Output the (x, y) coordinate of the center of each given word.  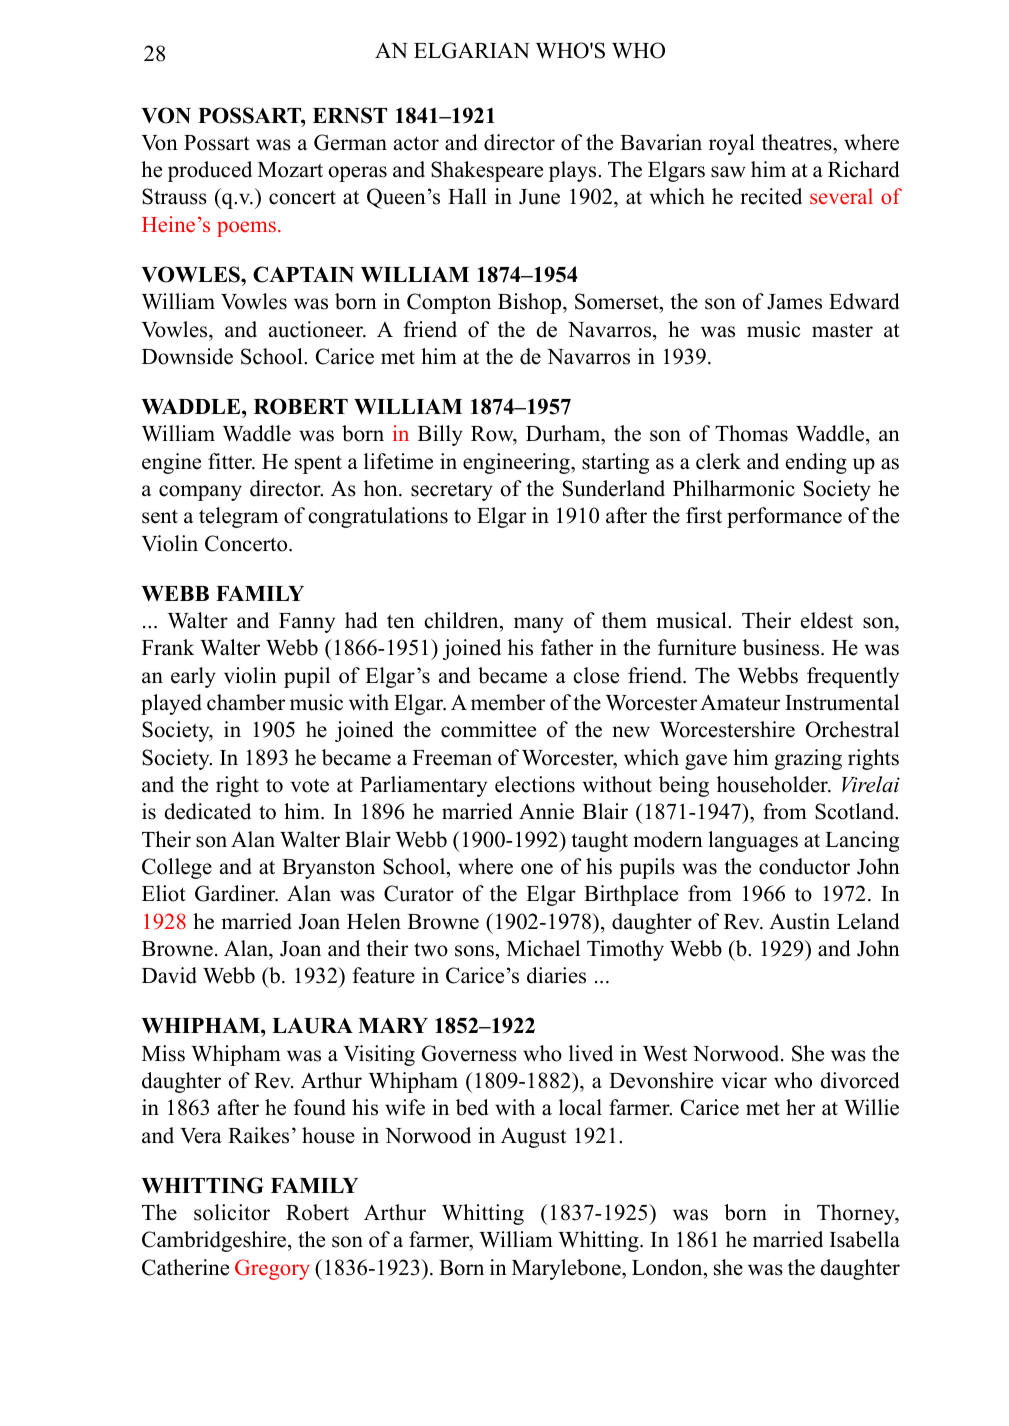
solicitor (232, 1212)
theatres (798, 142)
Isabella (865, 1239)
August (533, 1137)
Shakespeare (487, 171)
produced (210, 171)
